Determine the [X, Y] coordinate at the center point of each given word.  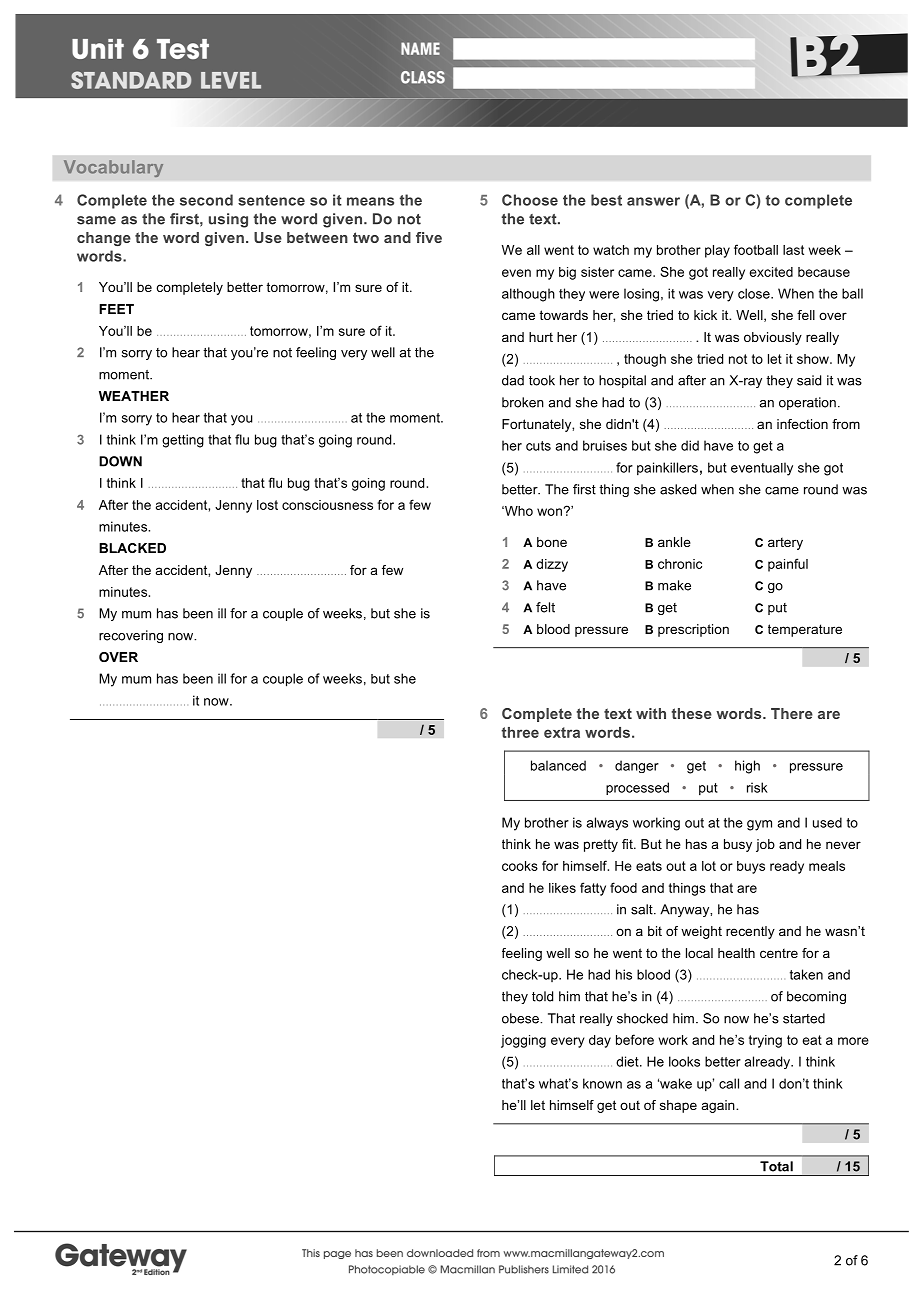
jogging [523, 1041]
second [206, 200]
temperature [805, 630]
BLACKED [132, 548]
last [793, 250]
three [520, 732]
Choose [530, 200]
